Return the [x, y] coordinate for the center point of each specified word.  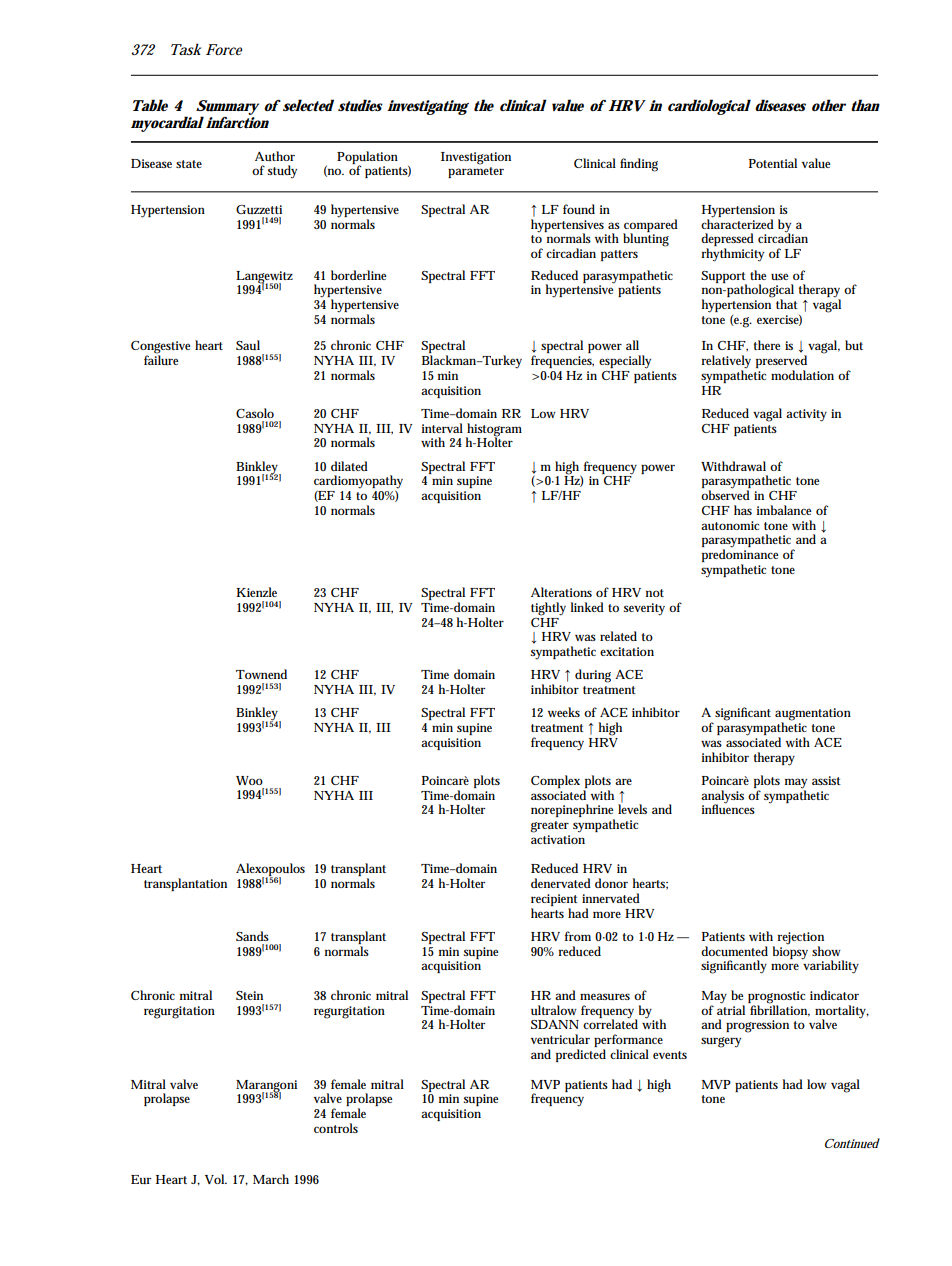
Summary [227, 108]
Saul [248, 345]
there [767, 345]
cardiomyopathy [358, 483]
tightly [548, 609]
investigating [428, 107]
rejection [800, 939]
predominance [740, 557]
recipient [554, 901]
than [865, 105]
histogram [494, 430]
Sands [252, 936]
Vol [215, 1179]
